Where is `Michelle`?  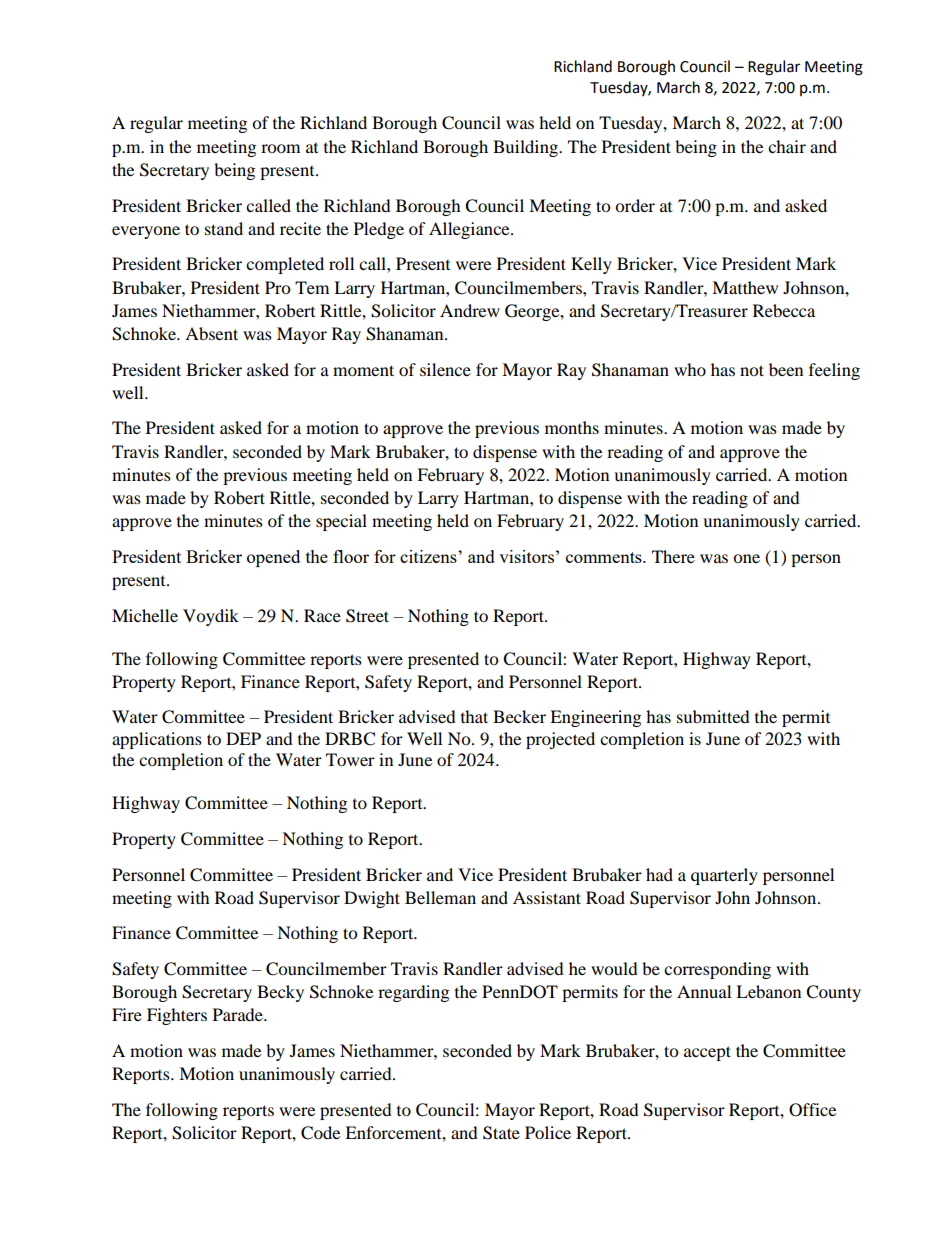
Michelle is located at coordinates (145, 615).
